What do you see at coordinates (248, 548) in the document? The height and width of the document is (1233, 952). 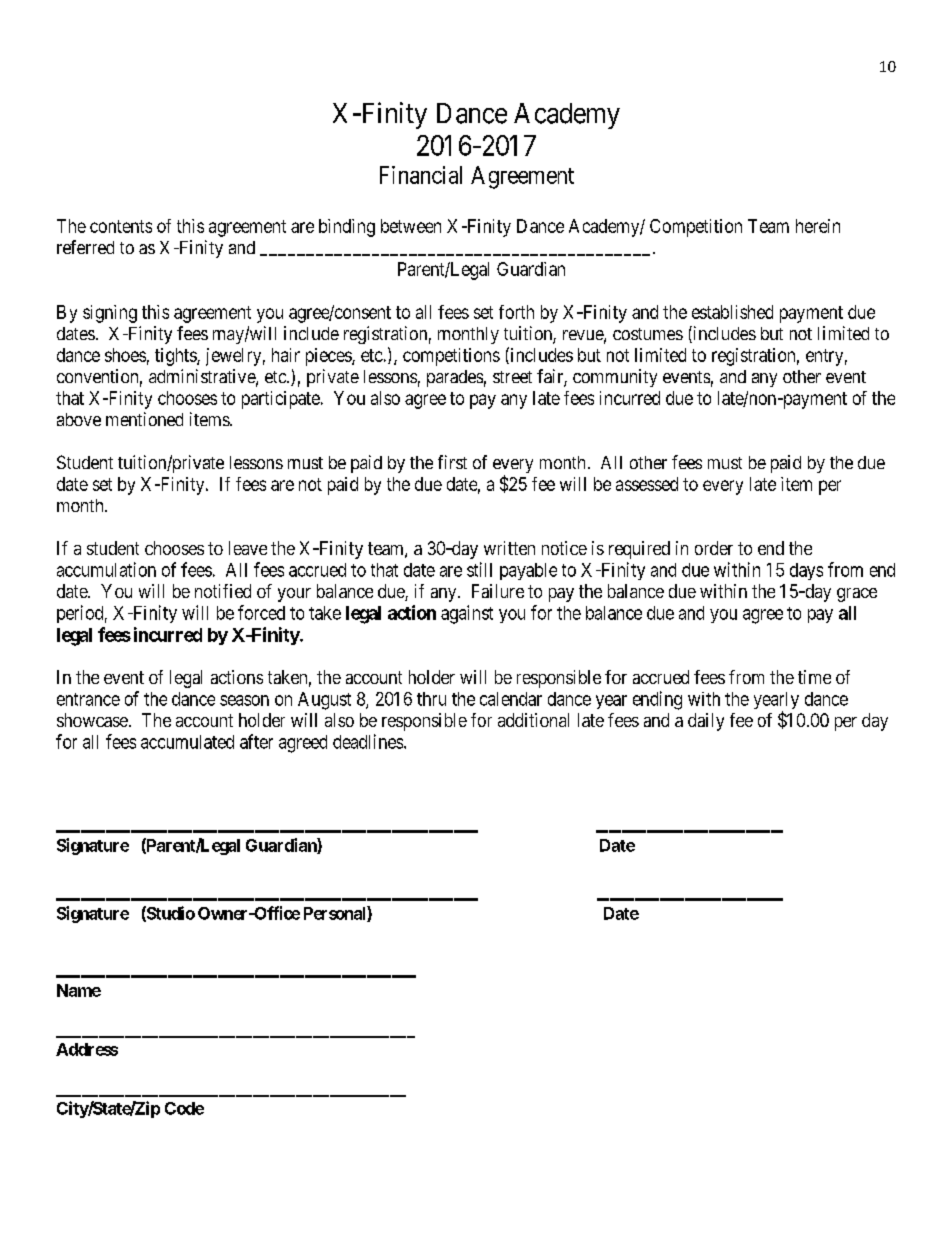 I see `leave` at bounding box center [248, 548].
